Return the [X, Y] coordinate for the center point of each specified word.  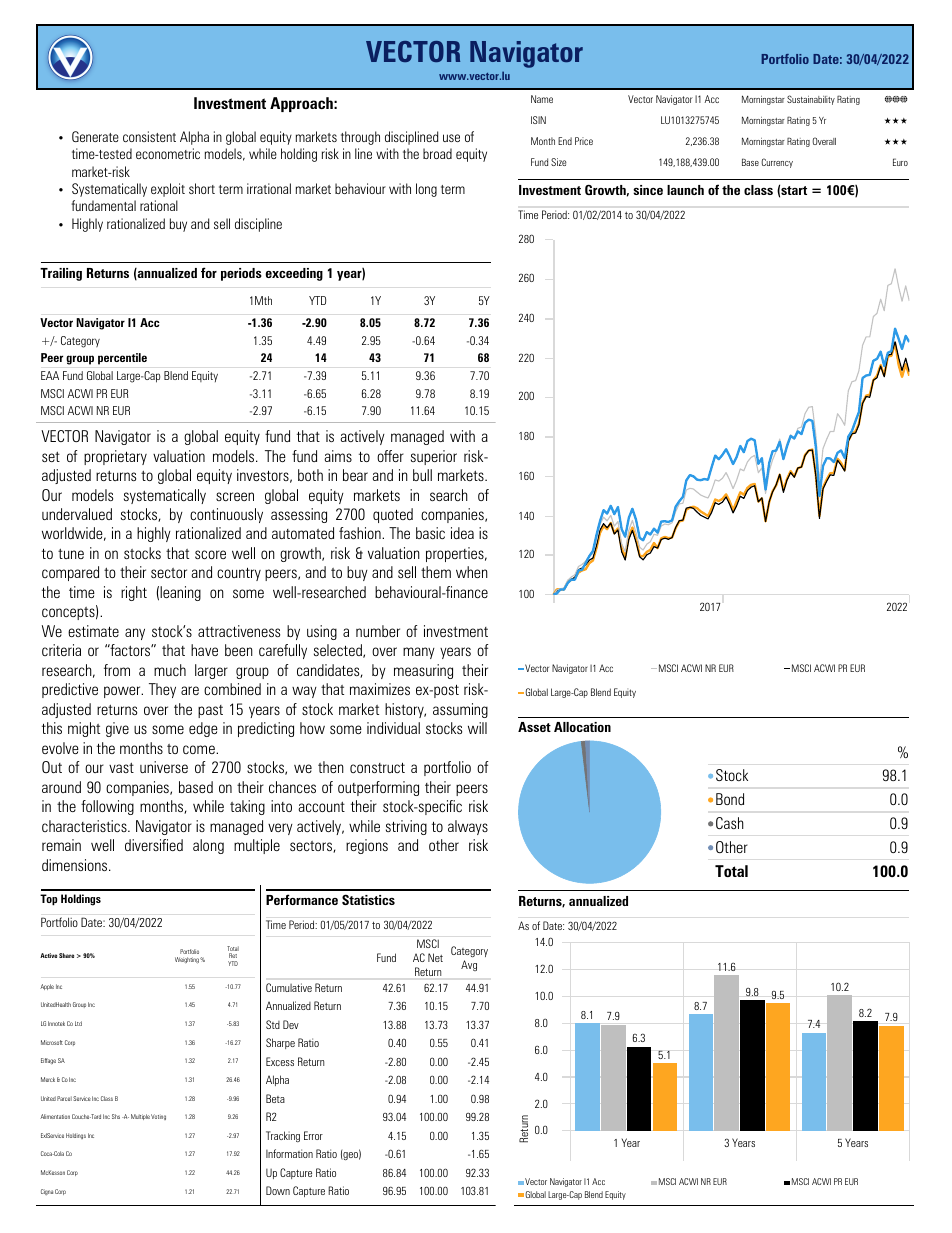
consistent [149, 136]
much [170, 670]
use [451, 138]
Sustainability [811, 100]
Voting [158, 1117]
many [419, 653]
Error [313, 1135]
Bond [730, 799]
